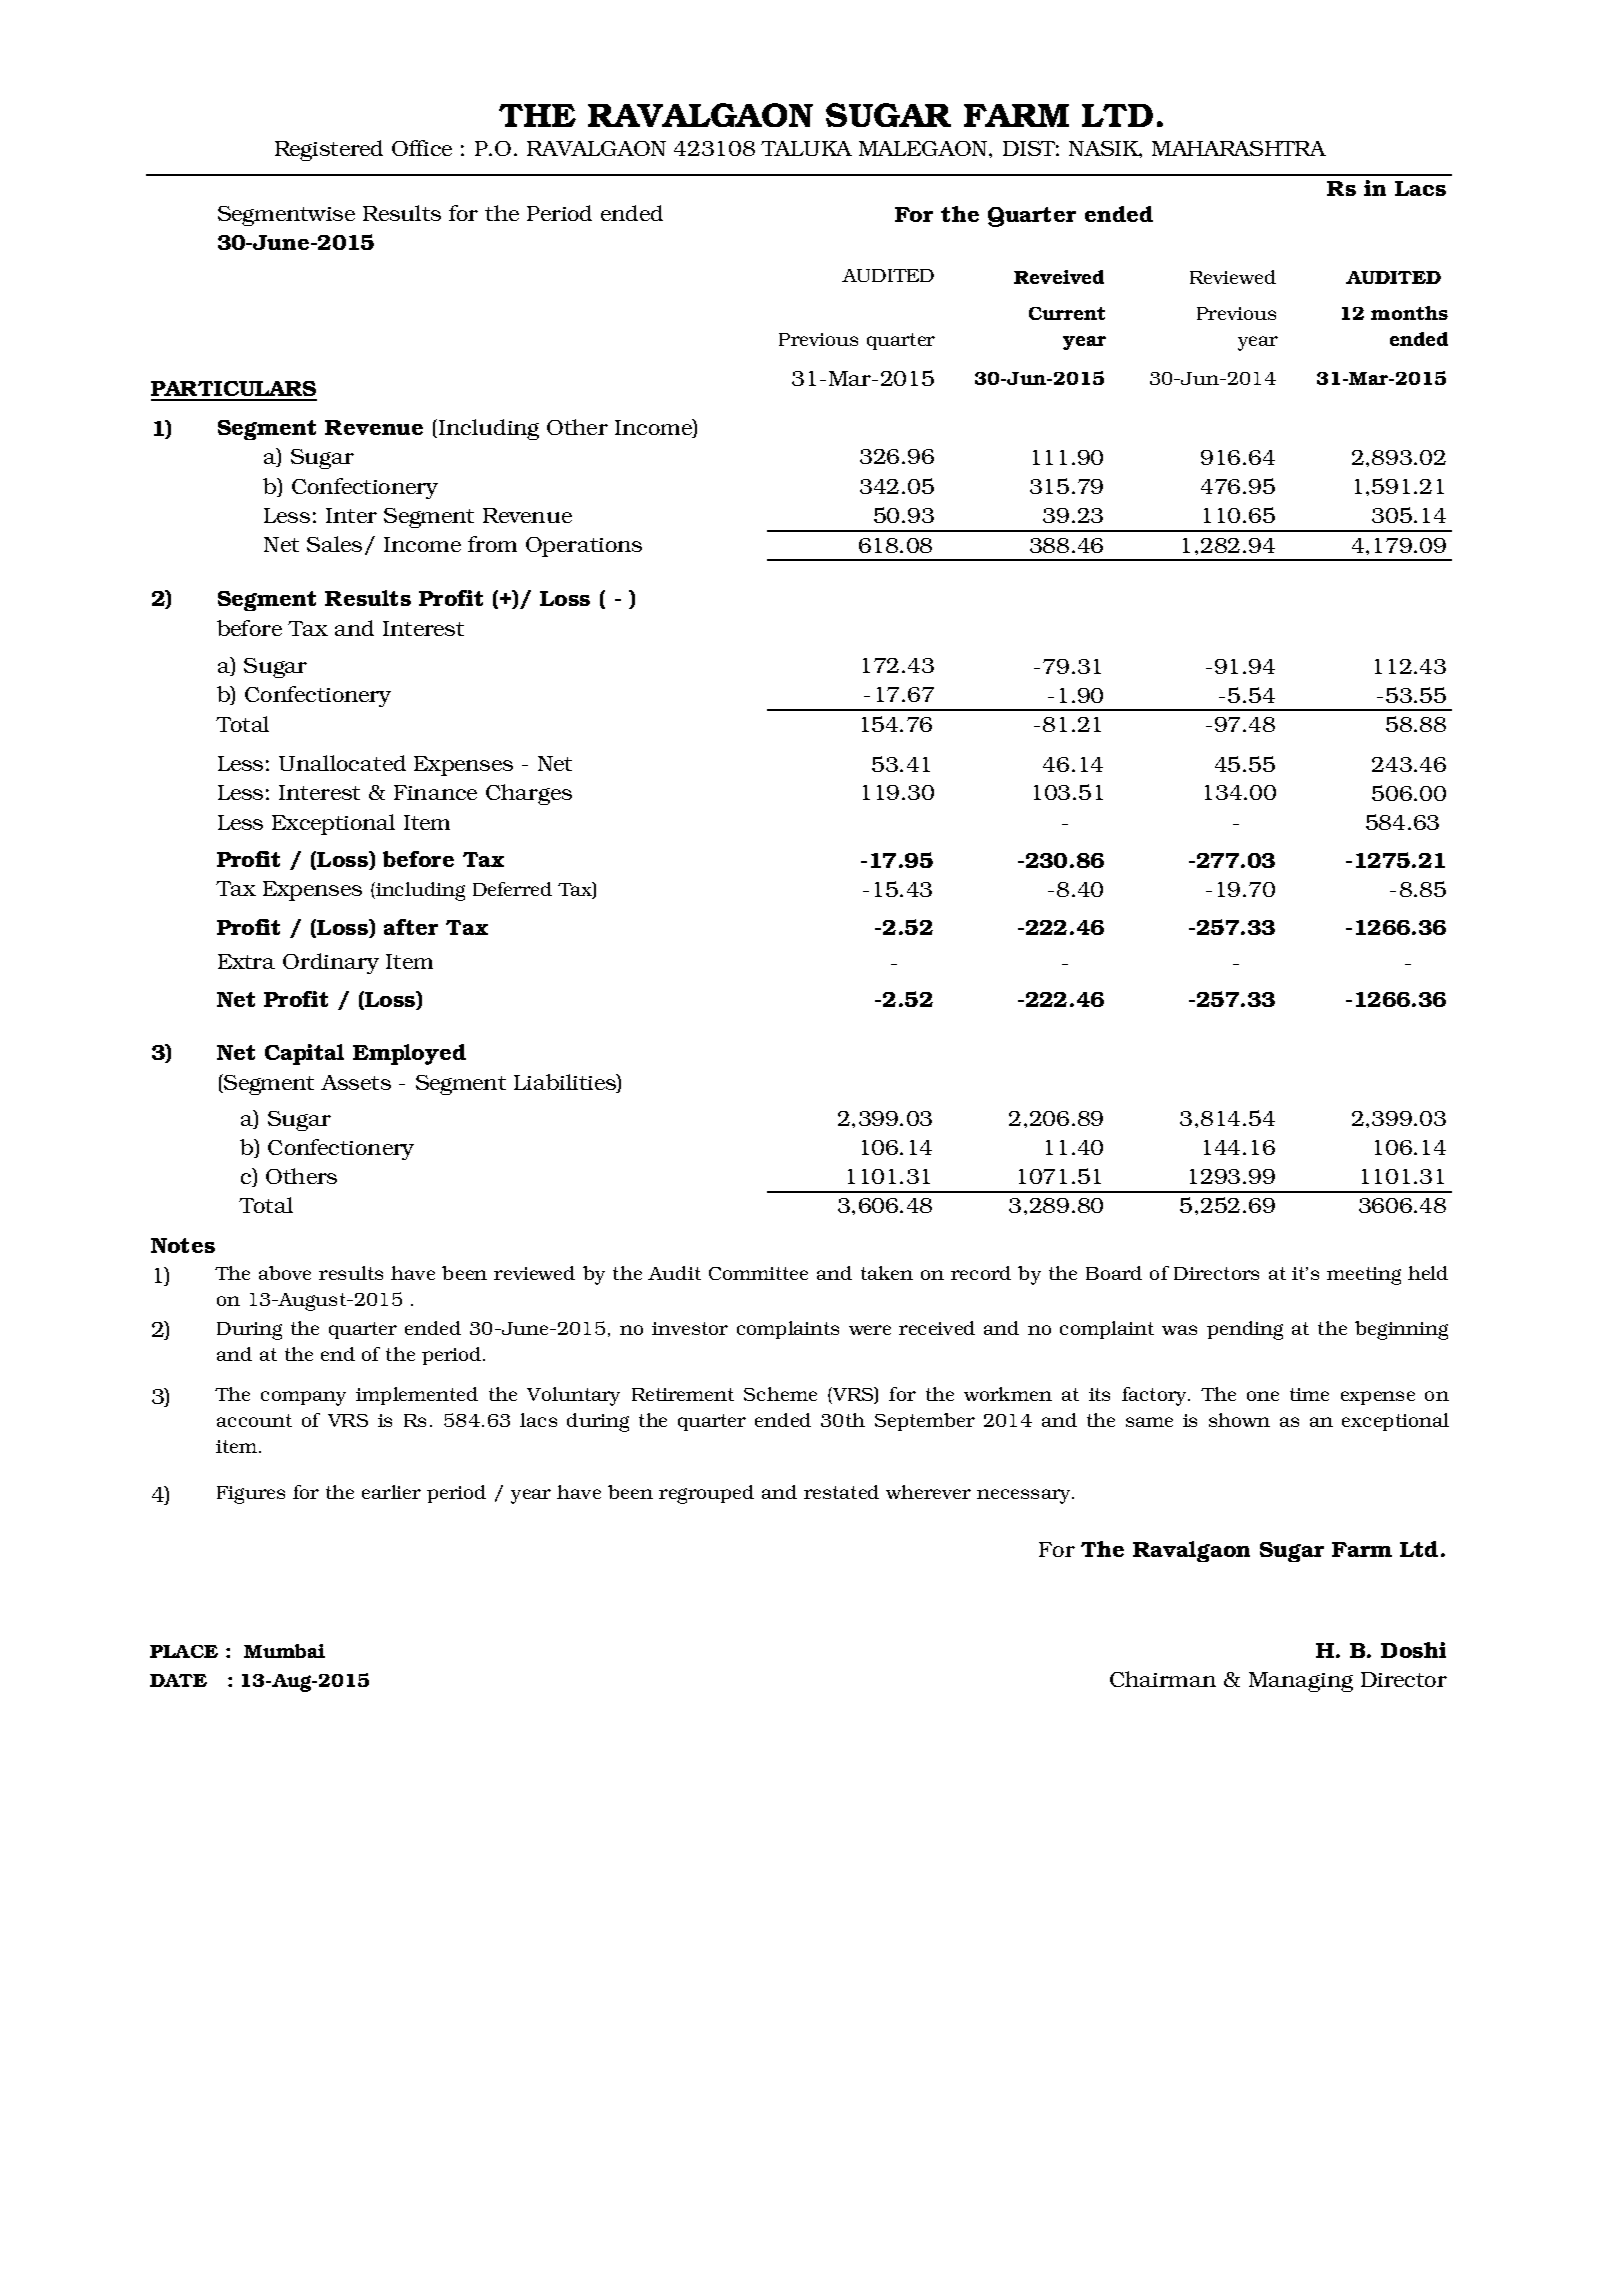 The width and height of the page is (1608, 2275). I want to click on Ordinary, so click(331, 963).
